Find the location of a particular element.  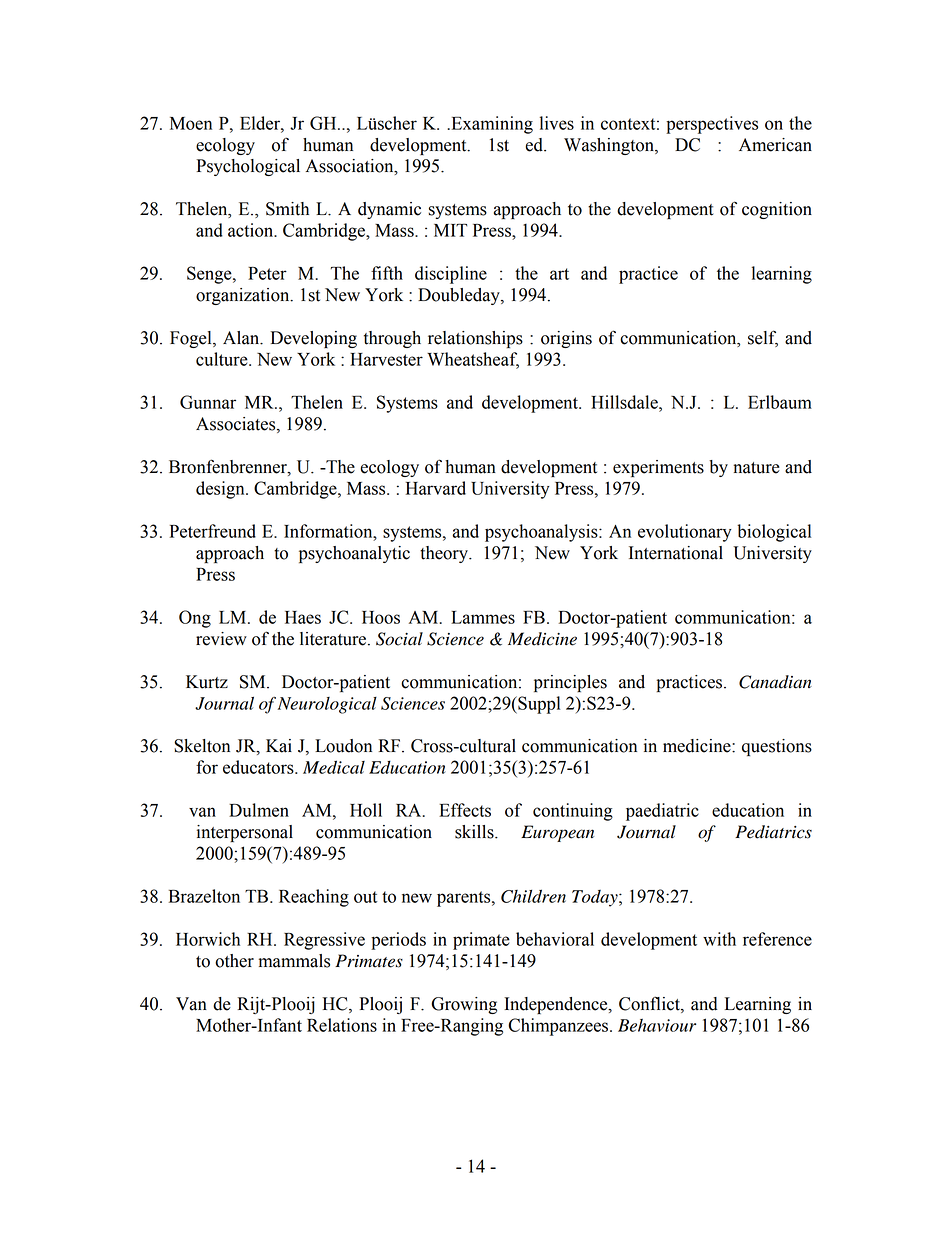

International is located at coordinates (676, 553).
